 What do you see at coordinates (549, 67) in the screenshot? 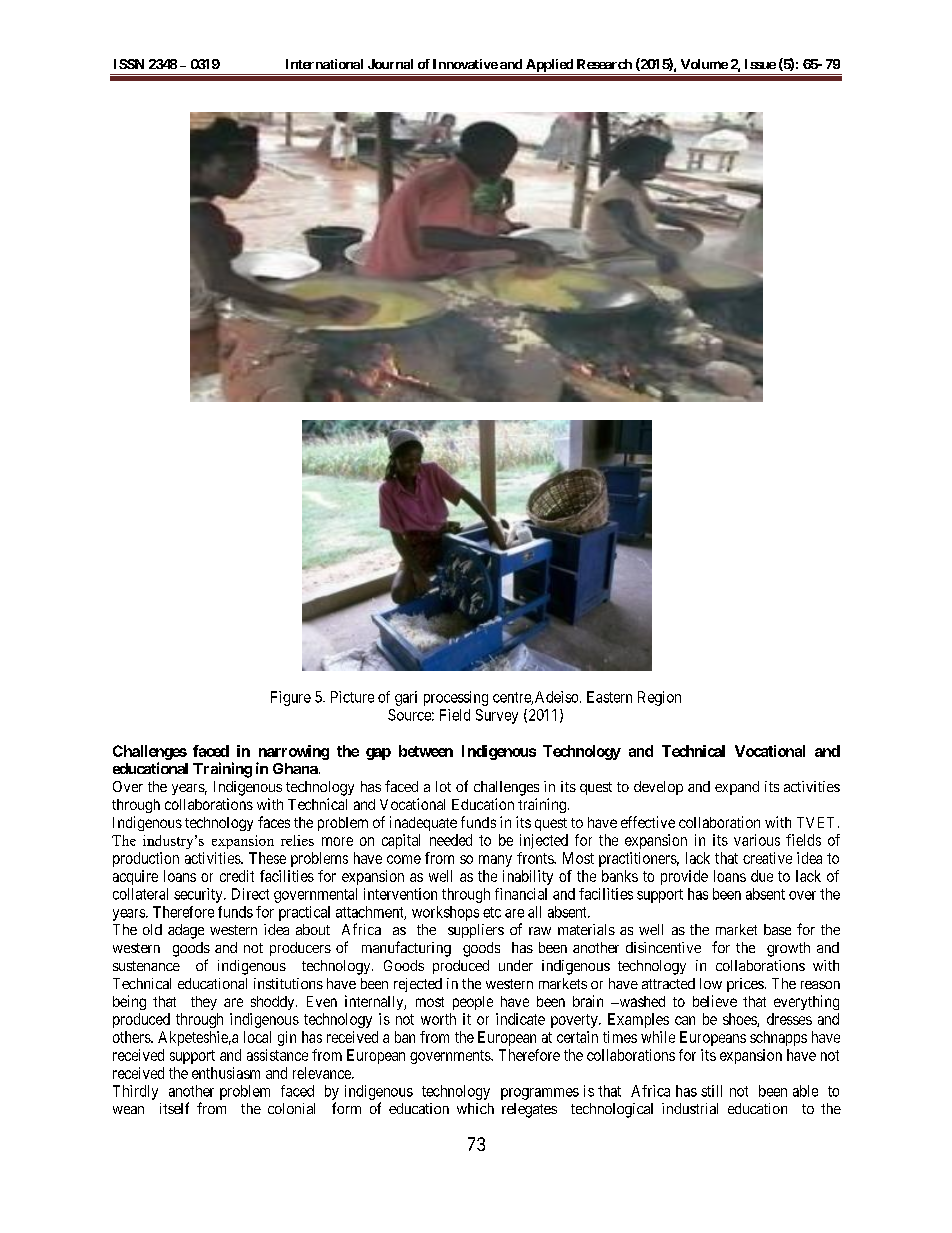
I see `Applied` at bounding box center [549, 67].
